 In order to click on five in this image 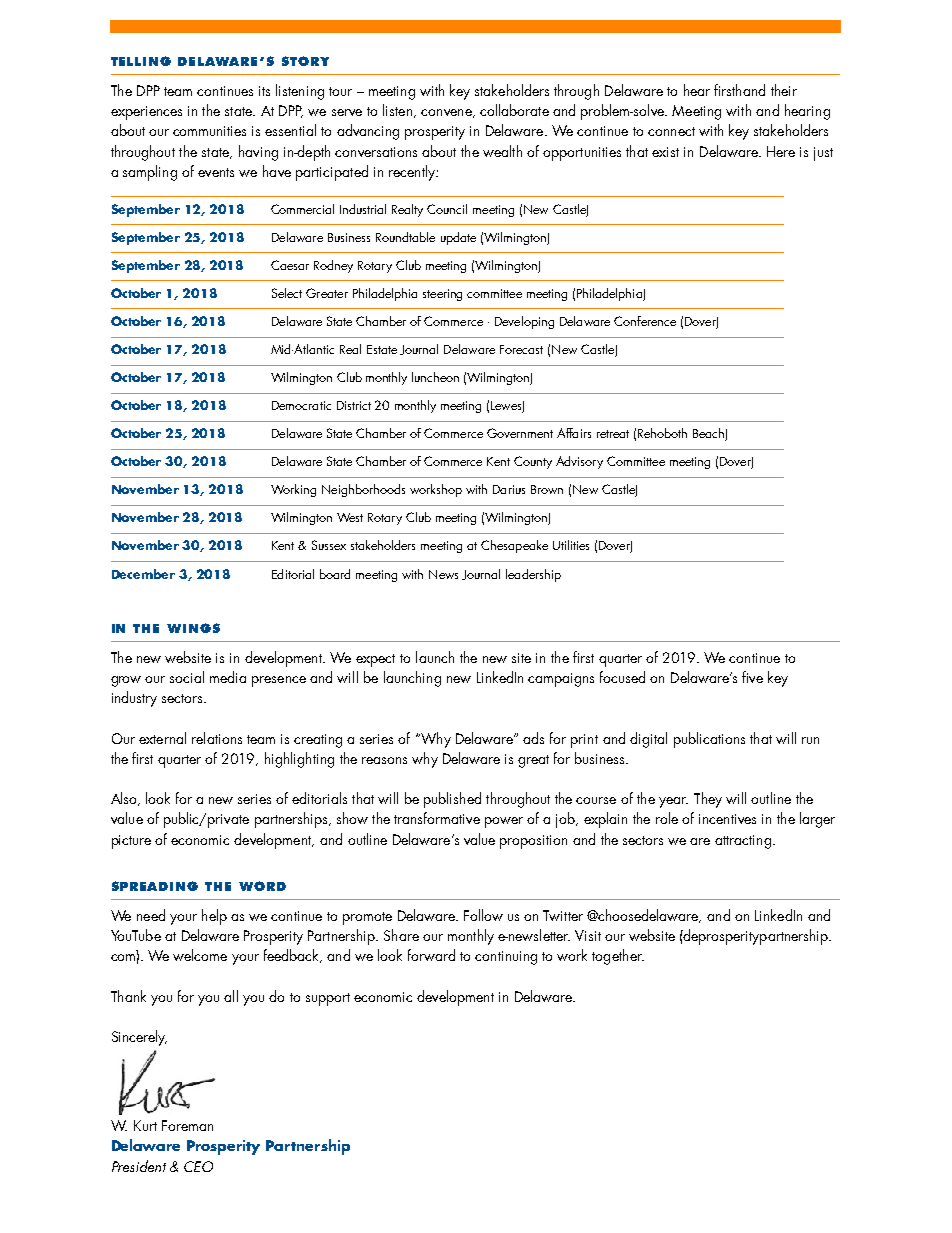, I will do `click(752, 677)`.
